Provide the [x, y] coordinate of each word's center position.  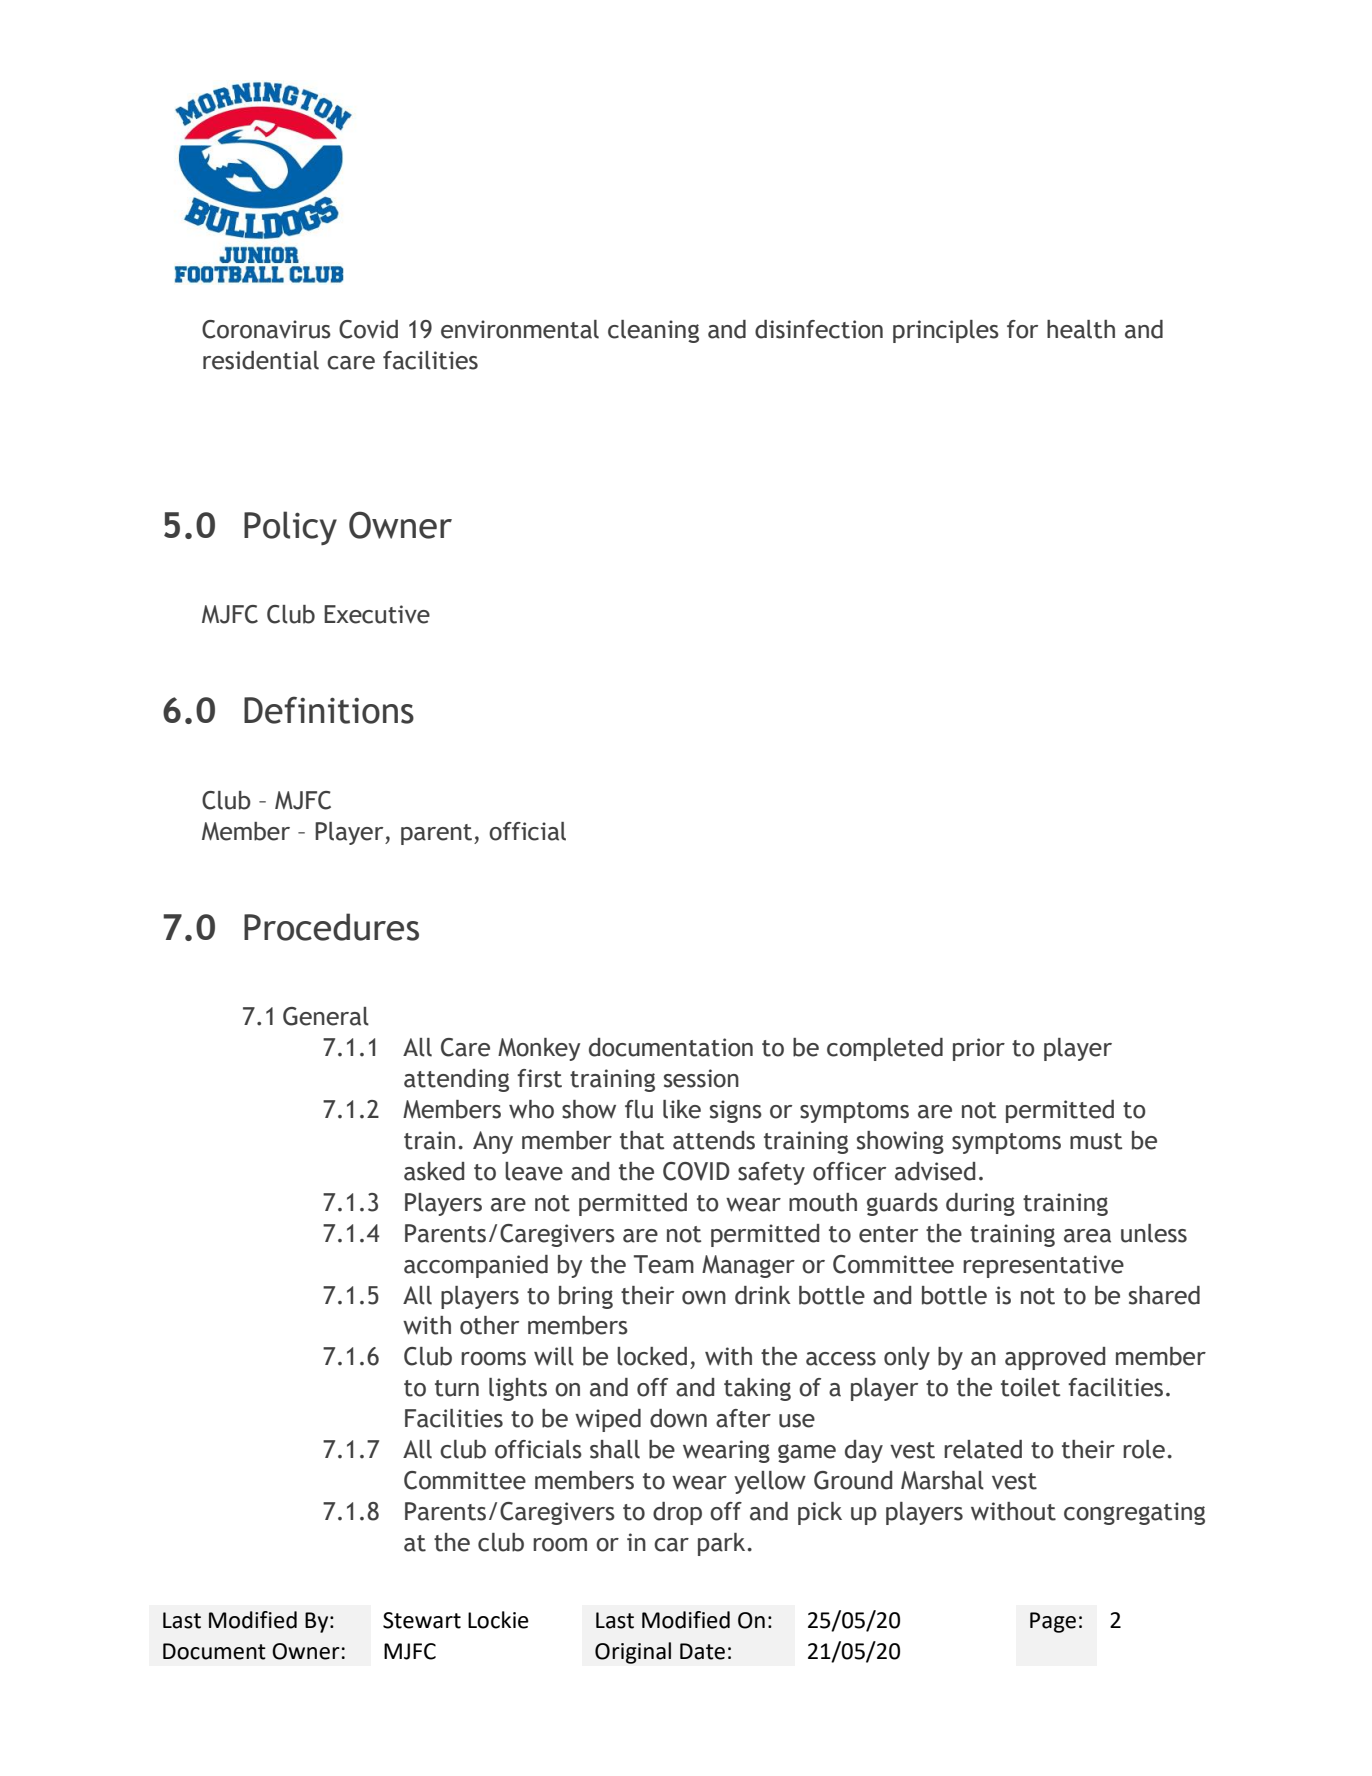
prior [979, 1049]
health [1081, 329]
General [326, 1016]
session [701, 1078]
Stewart [422, 1620]
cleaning [653, 331]
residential [261, 360]
